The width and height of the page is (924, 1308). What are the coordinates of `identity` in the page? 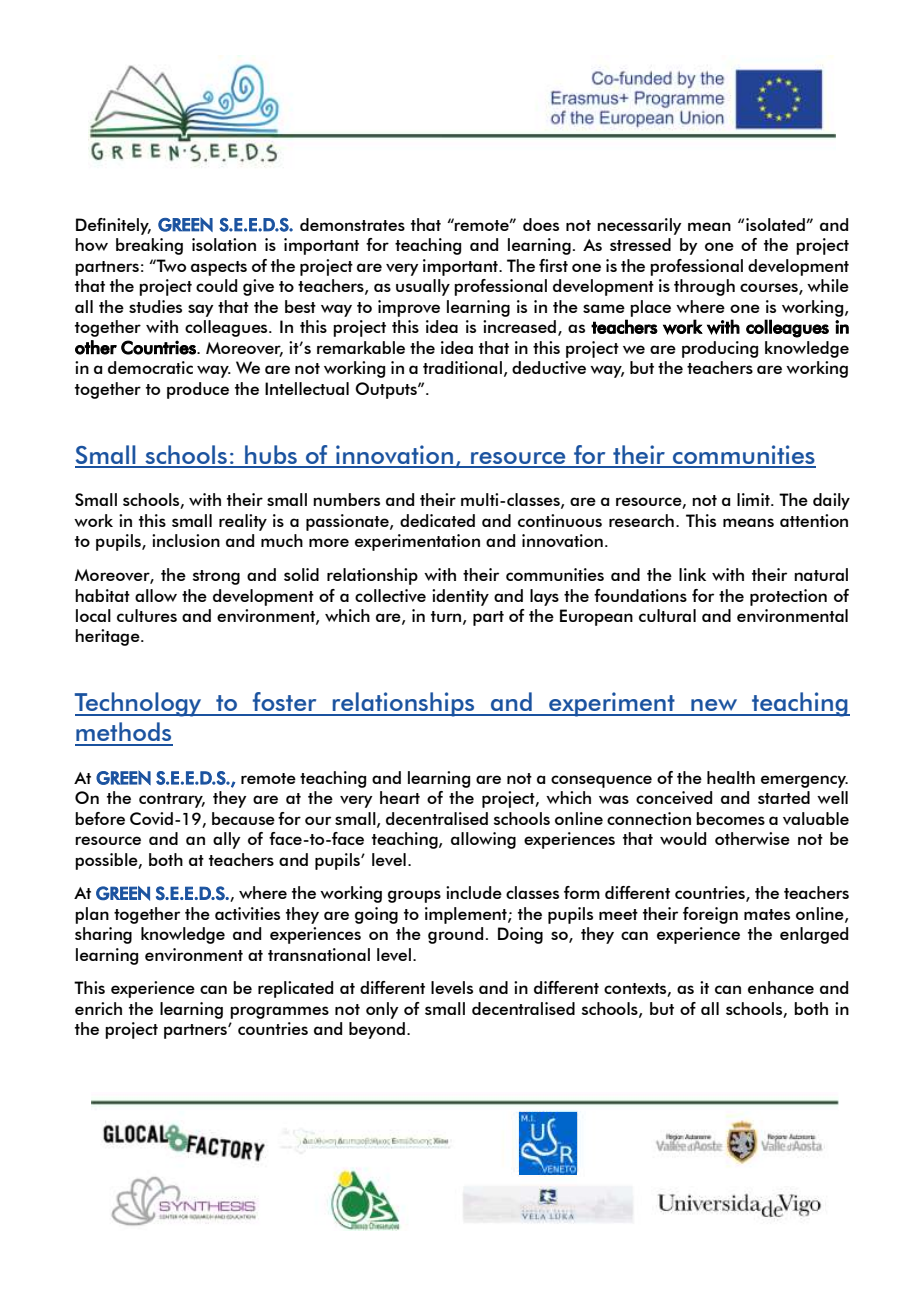 It's located at (460, 597).
